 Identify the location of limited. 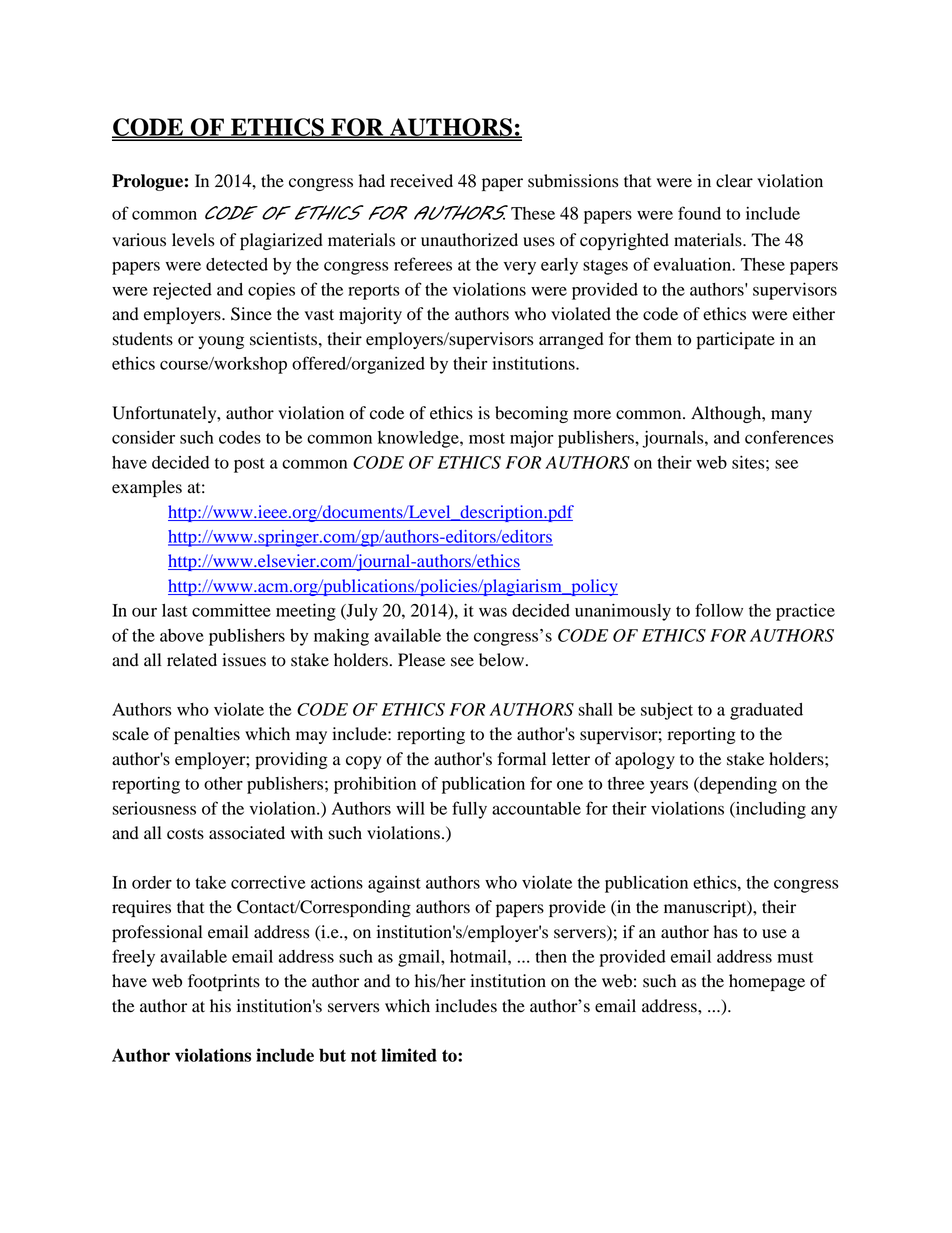
(409, 1055).
